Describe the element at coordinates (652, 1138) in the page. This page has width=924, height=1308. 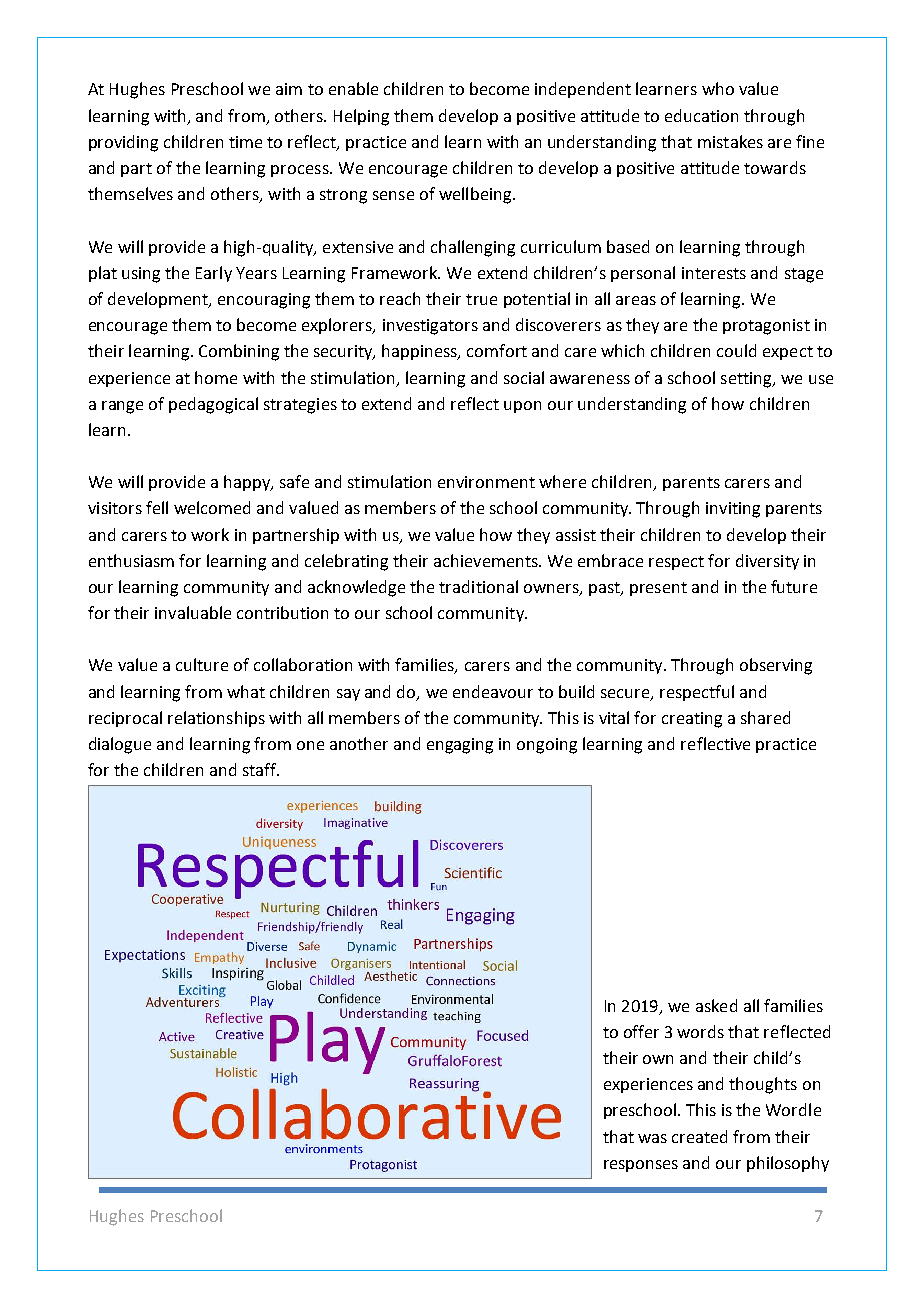
I see `was` at that location.
